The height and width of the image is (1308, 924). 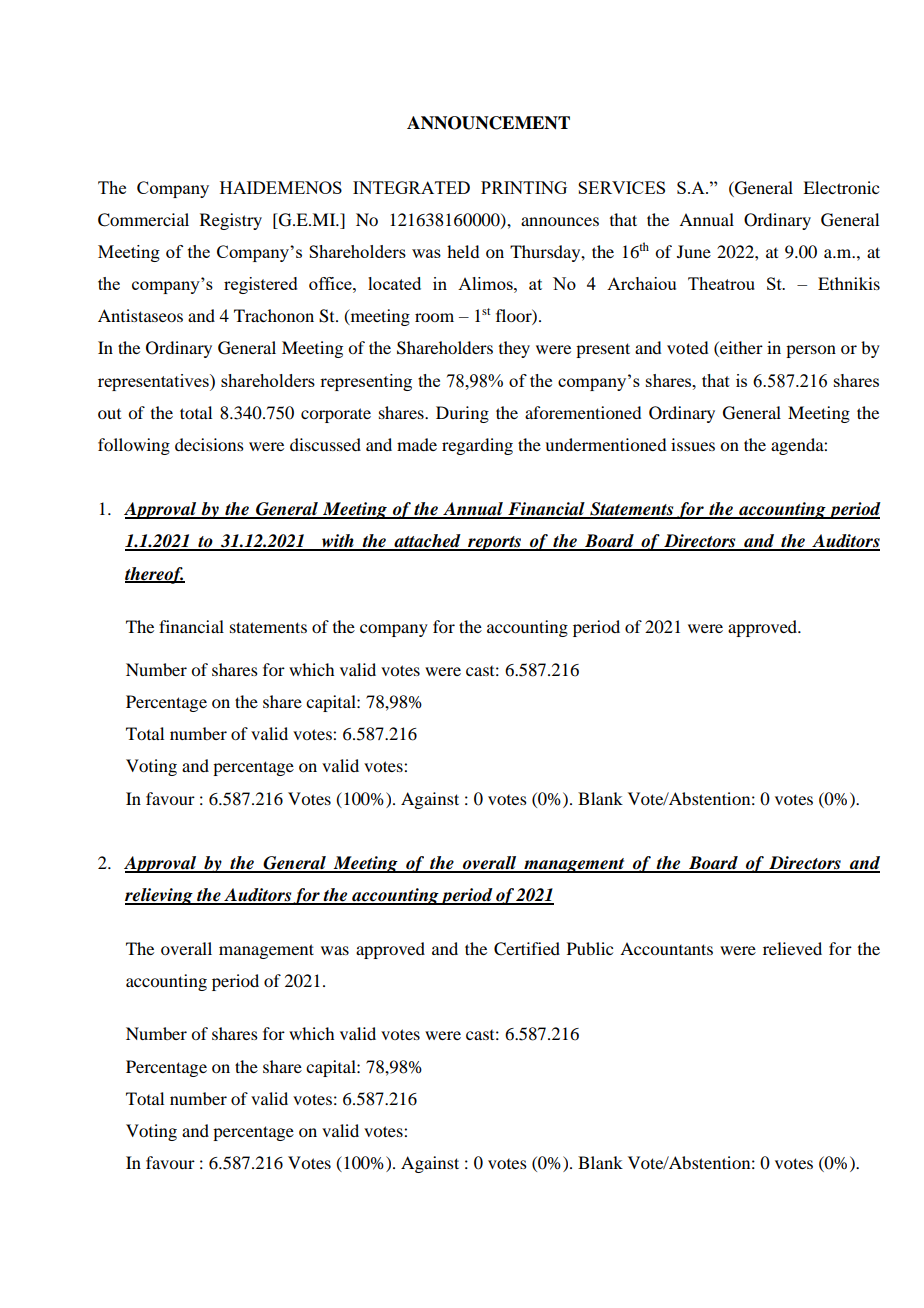 I want to click on registered, so click(x=261, y=285).
